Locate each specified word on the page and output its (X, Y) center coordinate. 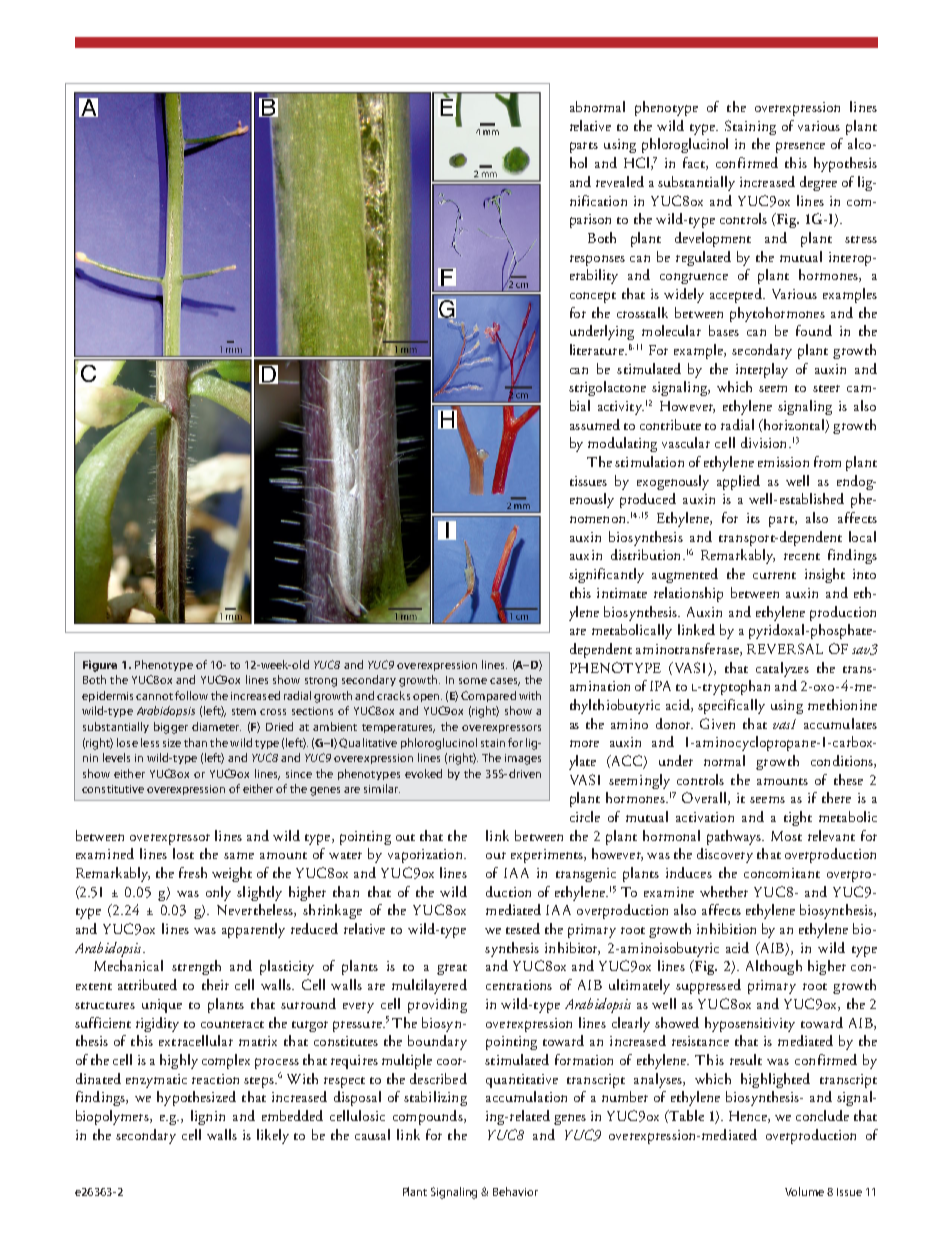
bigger (171, 728)
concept (593, 297)
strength (196, 967)
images (523, 759)
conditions (843, 761)
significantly (606, 575)
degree (818, 183)
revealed (620, 181)
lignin (208, 1117)
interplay (762, 370)
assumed (595, 424)
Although (774, 967)
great (452, 969)
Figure (100, 666)
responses (597, 260)
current (774, 575)
